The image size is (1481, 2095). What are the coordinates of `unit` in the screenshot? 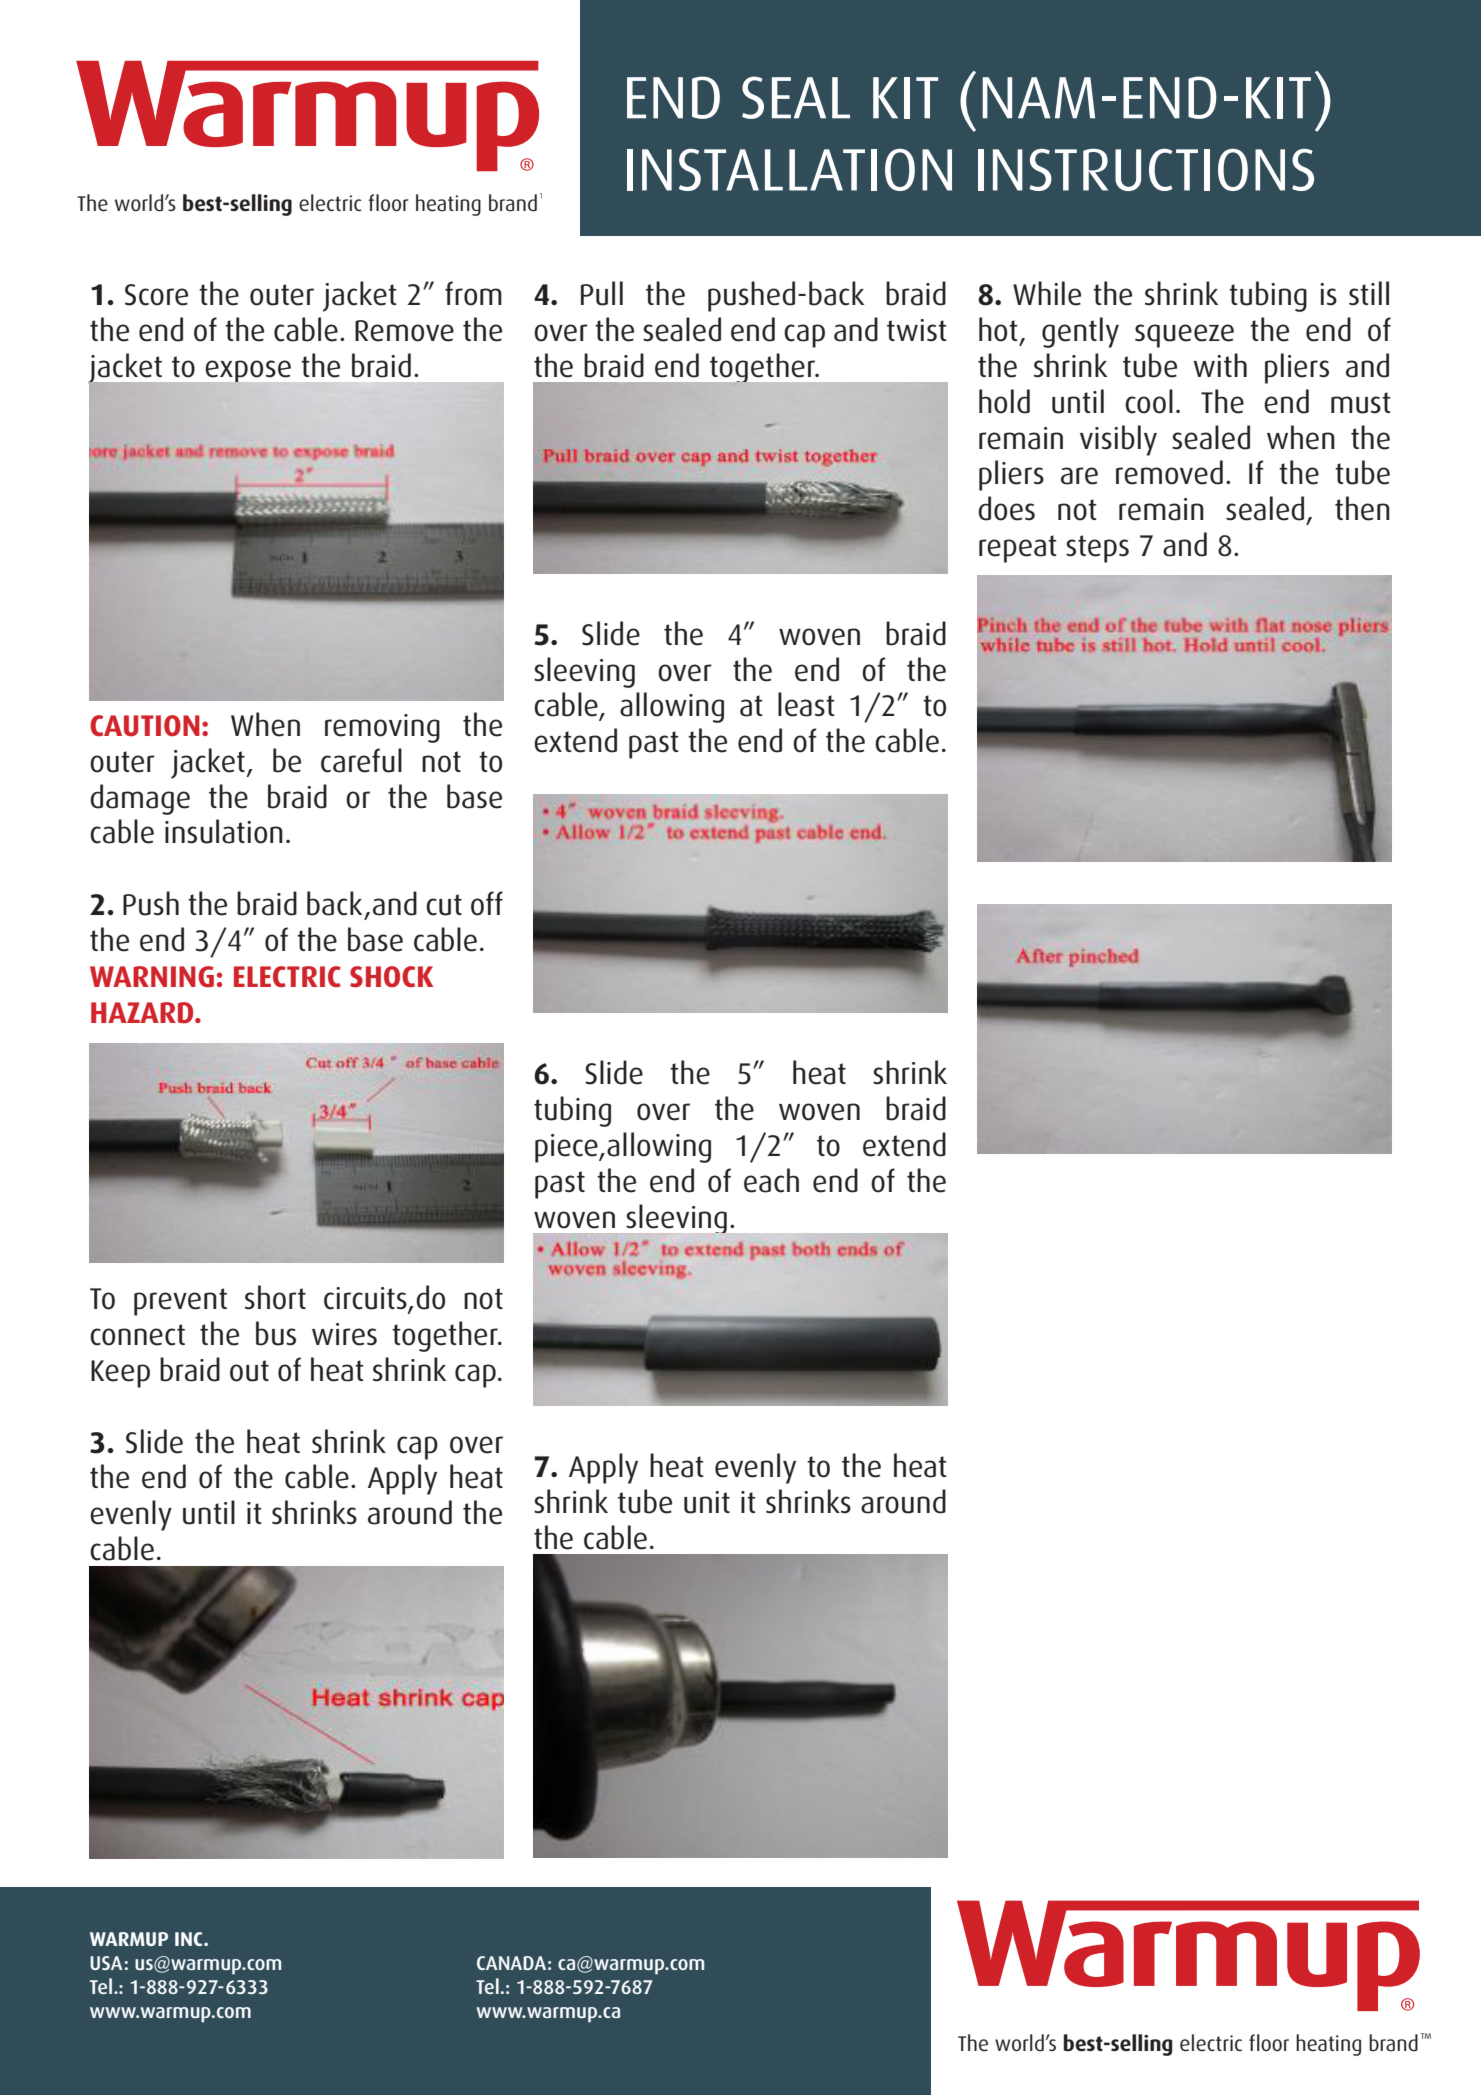 It's located at (707, 1502).
